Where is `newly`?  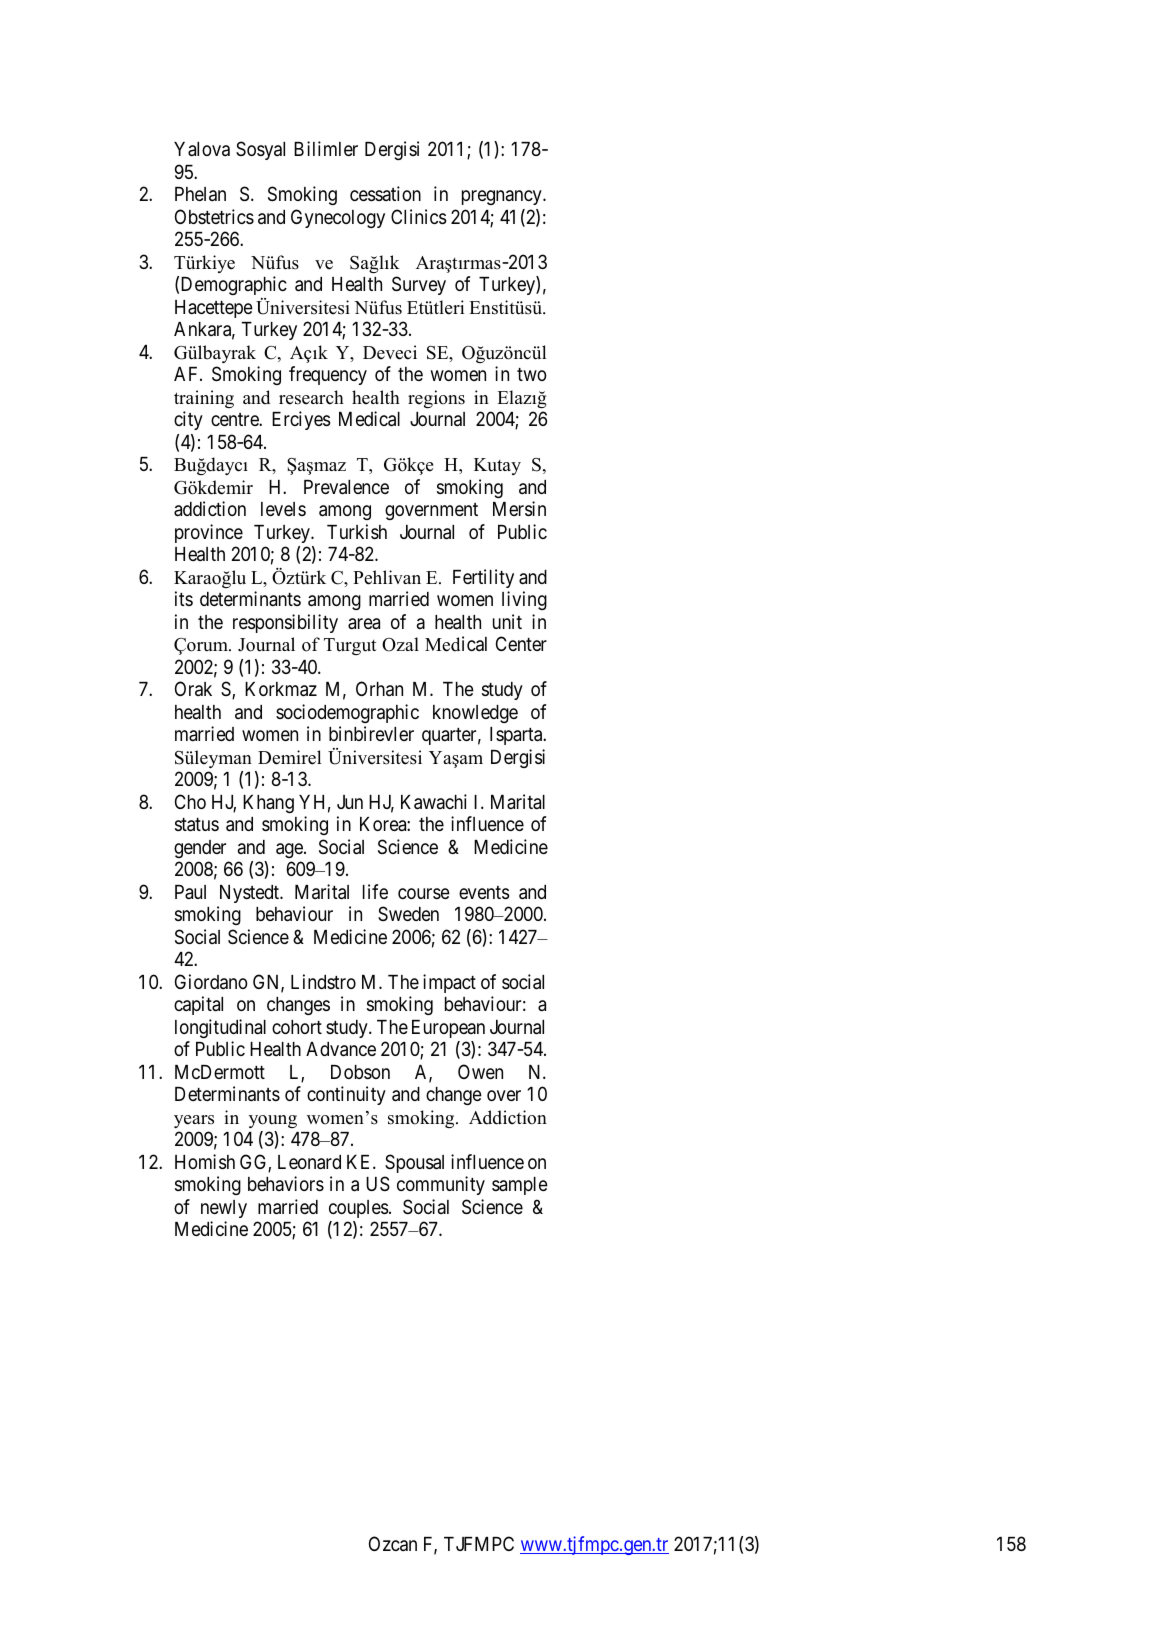
newly is located at coordinates (224, 1209).
